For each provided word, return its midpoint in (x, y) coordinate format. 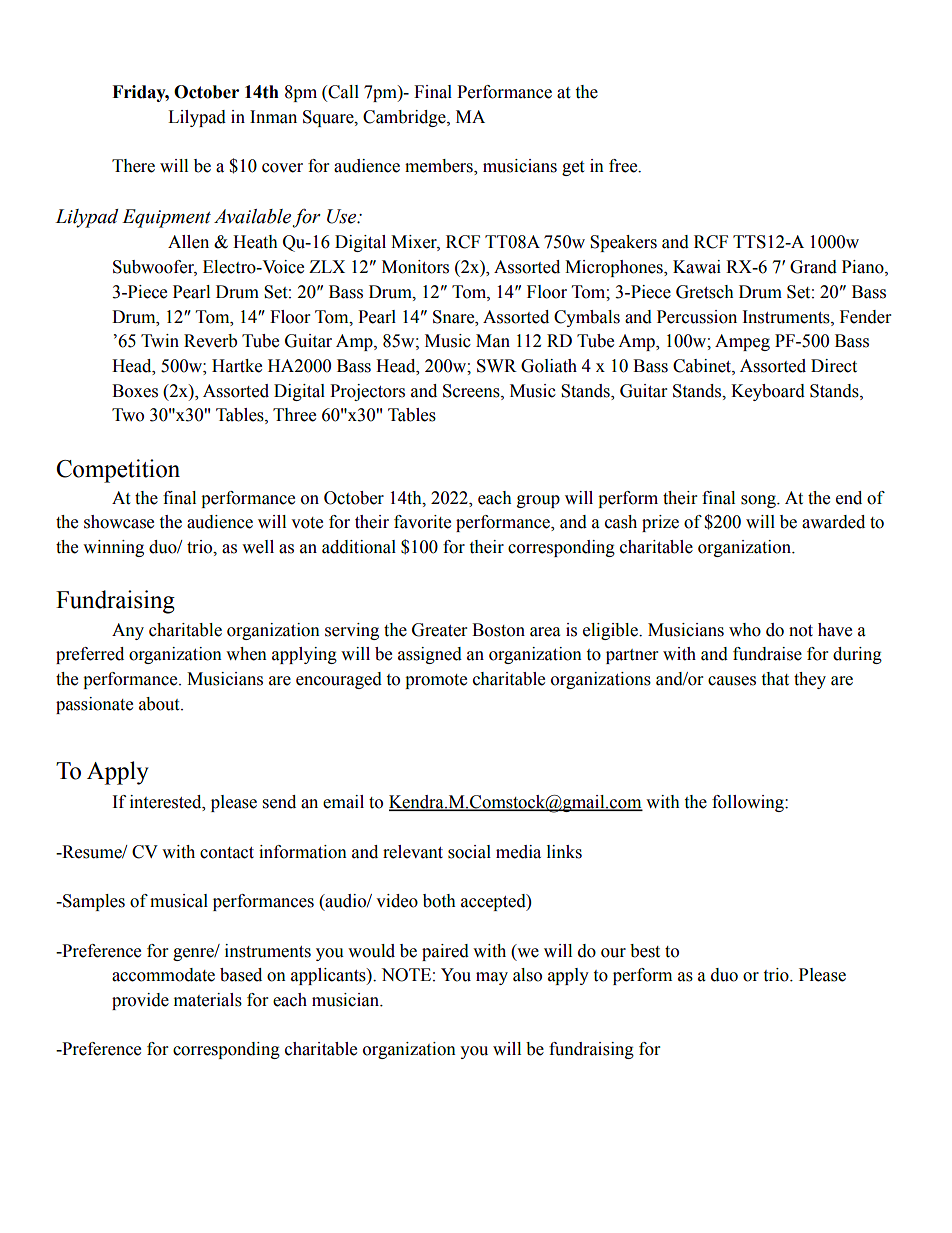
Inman (273, 117)
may (492, 978)
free (624, 166)
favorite (422, 522)
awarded (833, 522)
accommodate (163, 975)
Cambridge (405, 118)
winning (113, 548)
